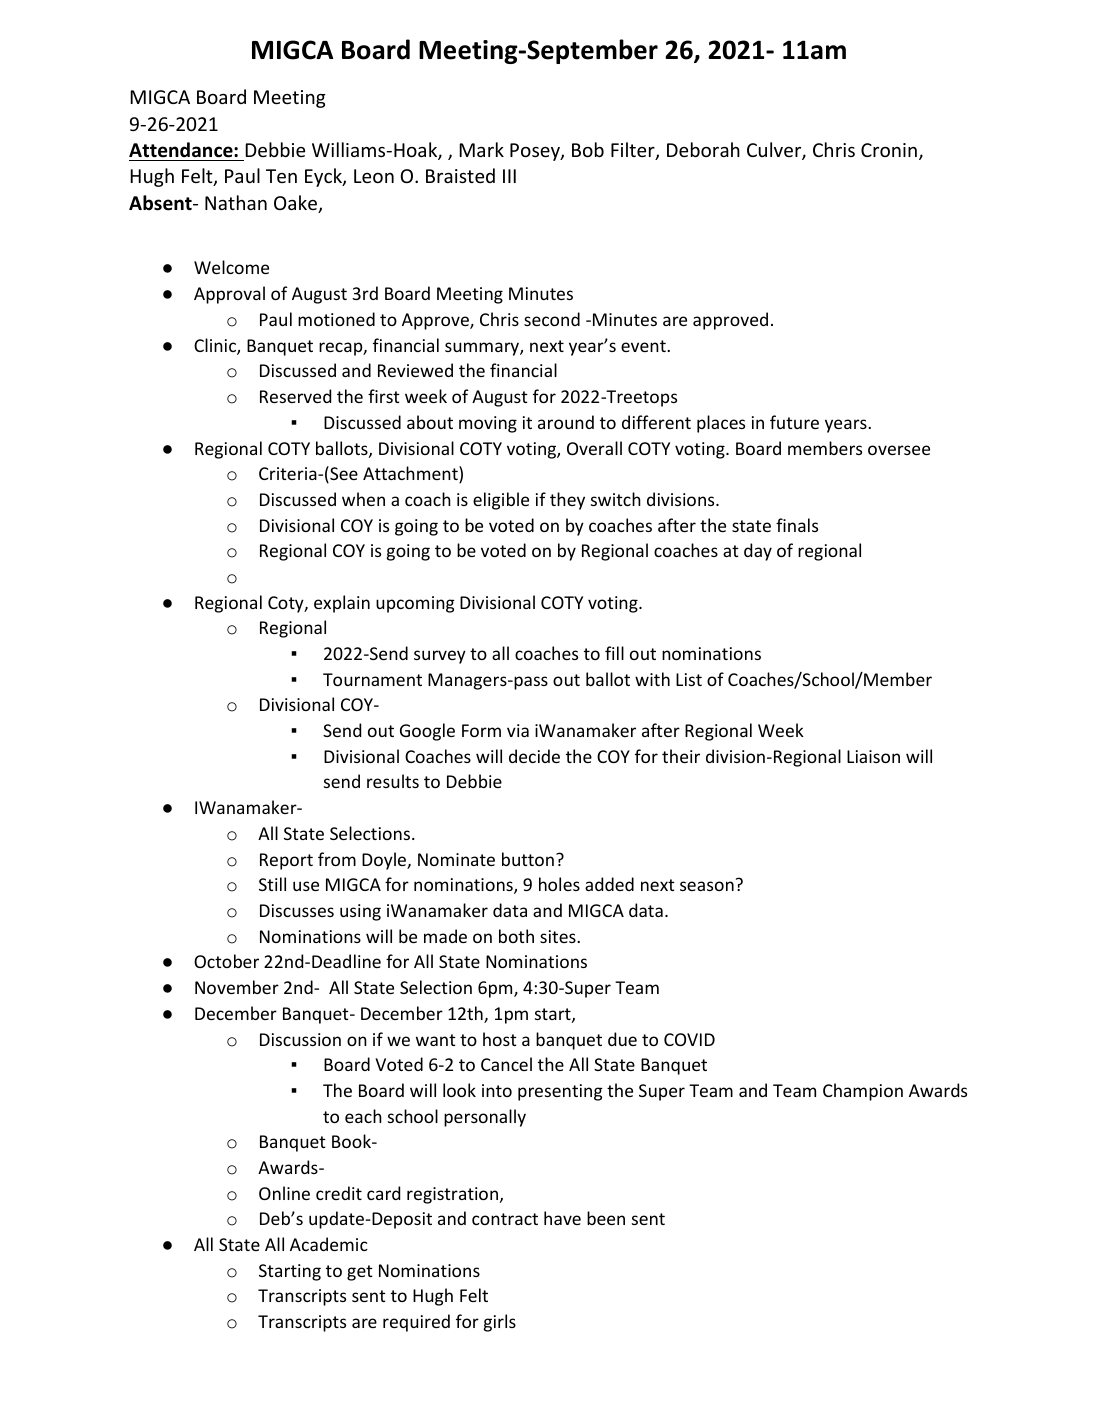  What do you see at coordinates (372, 679) in the screenshot?
I see `Tournament` at bounding box center [372, 679].
